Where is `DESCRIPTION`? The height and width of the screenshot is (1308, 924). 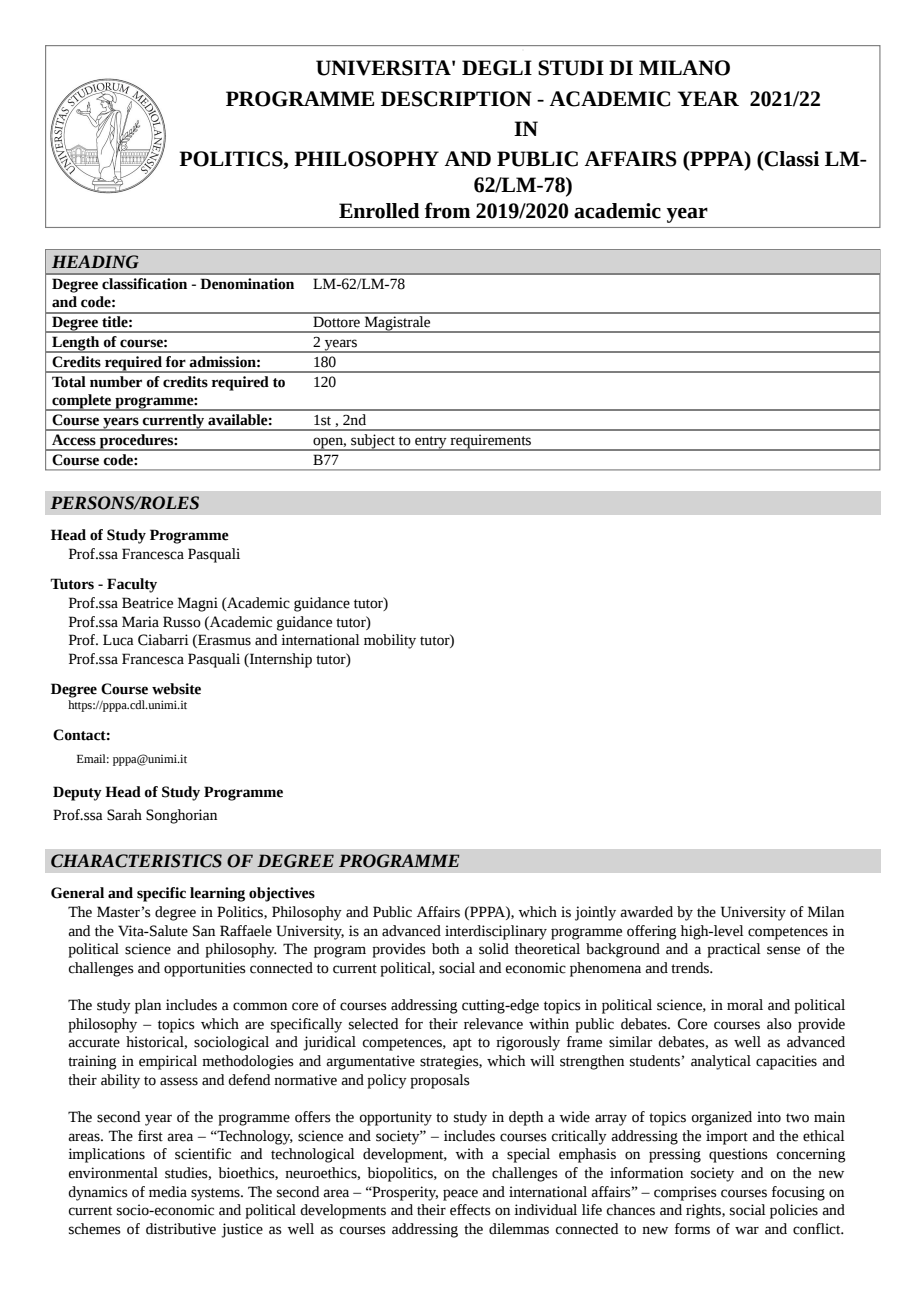
DESCRIPTION is located at coordinates (456, 99).
